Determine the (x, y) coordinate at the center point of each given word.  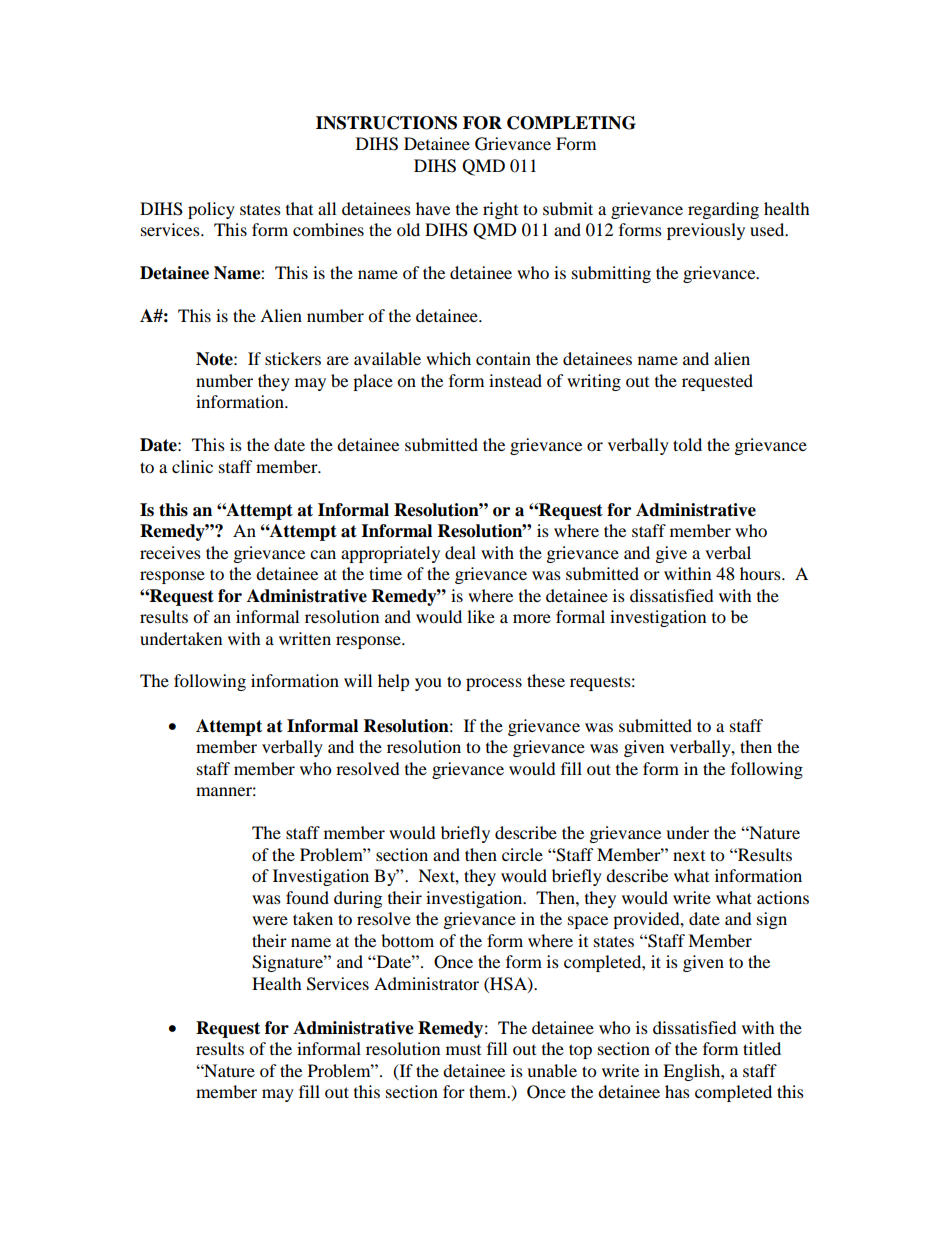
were (270, 920)
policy (211, 210)
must (463, 1050)
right (500, 210)
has (677, 1091)
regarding (723, 210)
